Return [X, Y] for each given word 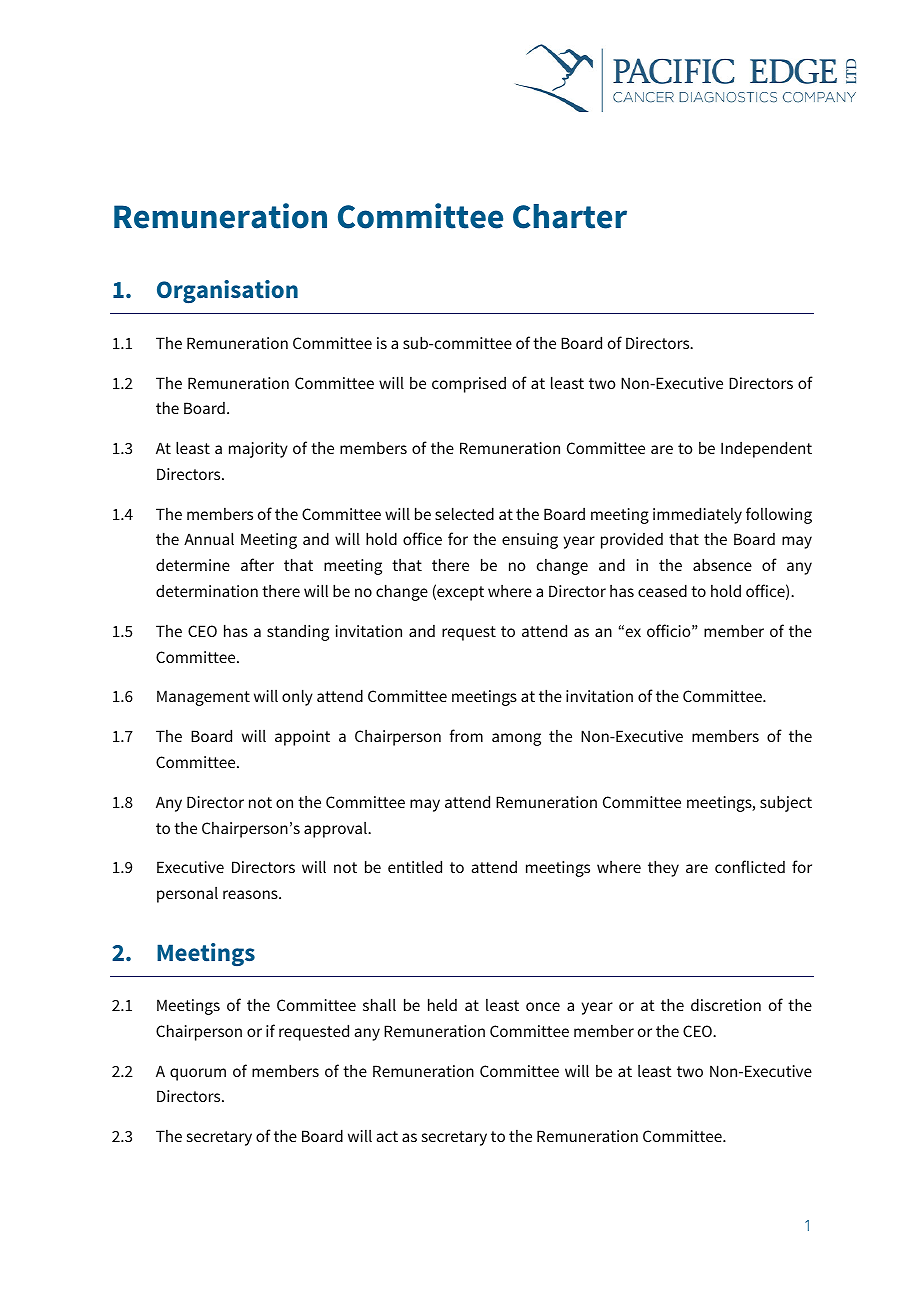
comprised [469, 385]
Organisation [227, 291]
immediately [697, 515]
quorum [198, 1074]
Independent [766, 449]
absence [722, 564]
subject [786, 803]
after [257, 564]
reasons [251, 894]
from [466, 735]
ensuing [530, 541]
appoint [302, 738]
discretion [726, 1004]
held [442, 1004]
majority [258, 450]
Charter [570, 216]
